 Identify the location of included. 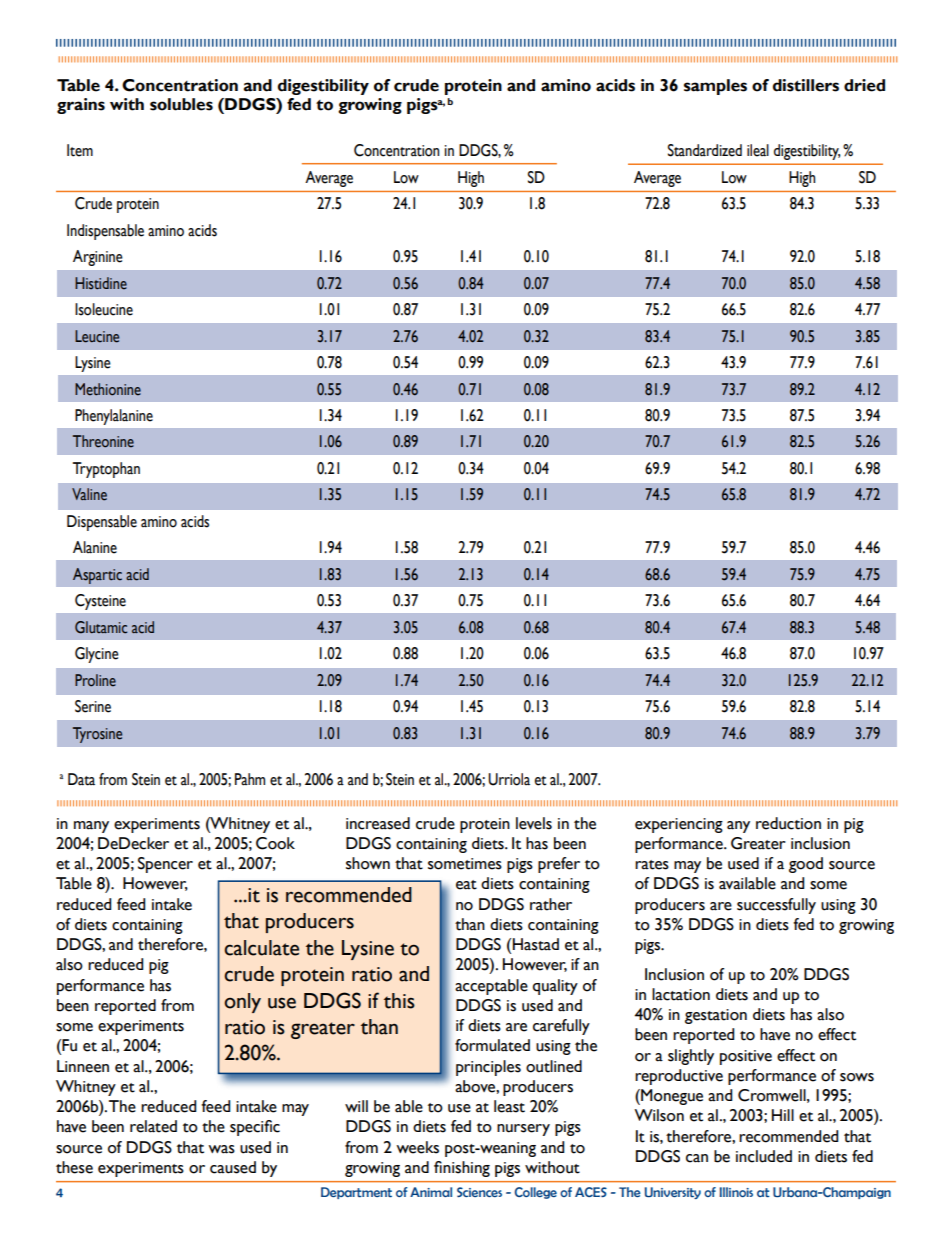
(764, 1156).
